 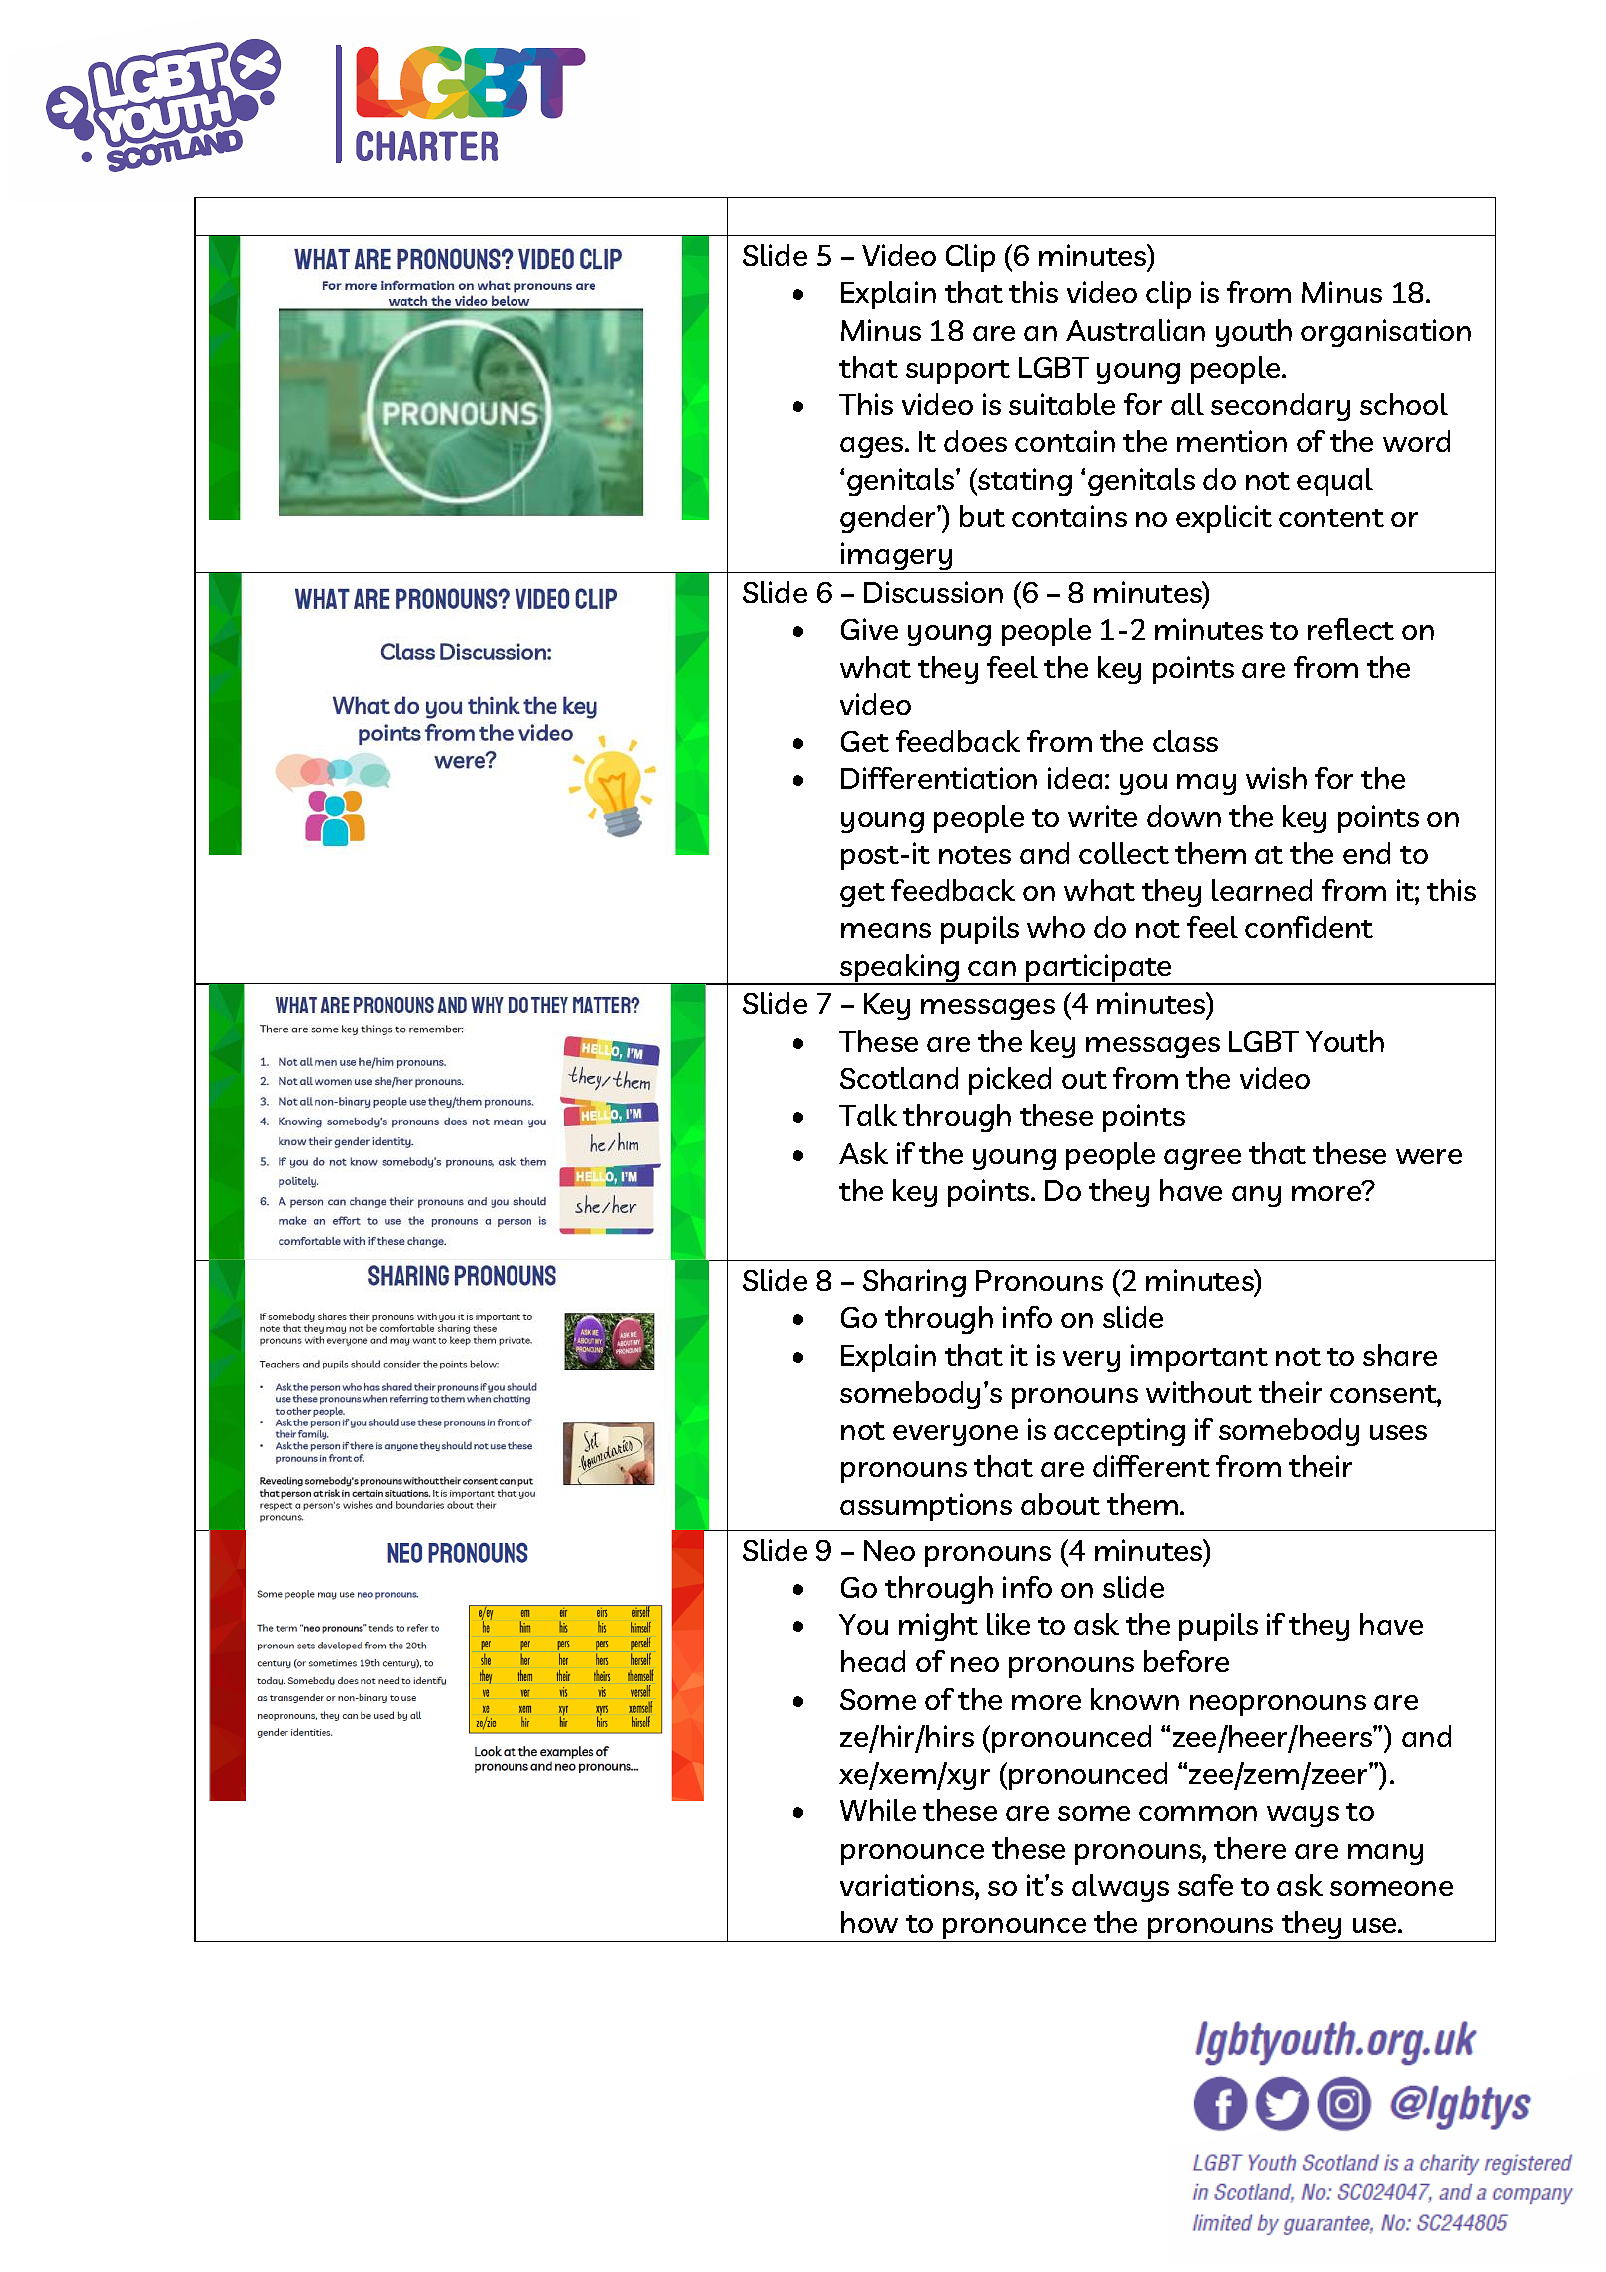 What do you see at coordinates (975, 855) in the page?
I see `notes` at bounding box center [975, 855].
